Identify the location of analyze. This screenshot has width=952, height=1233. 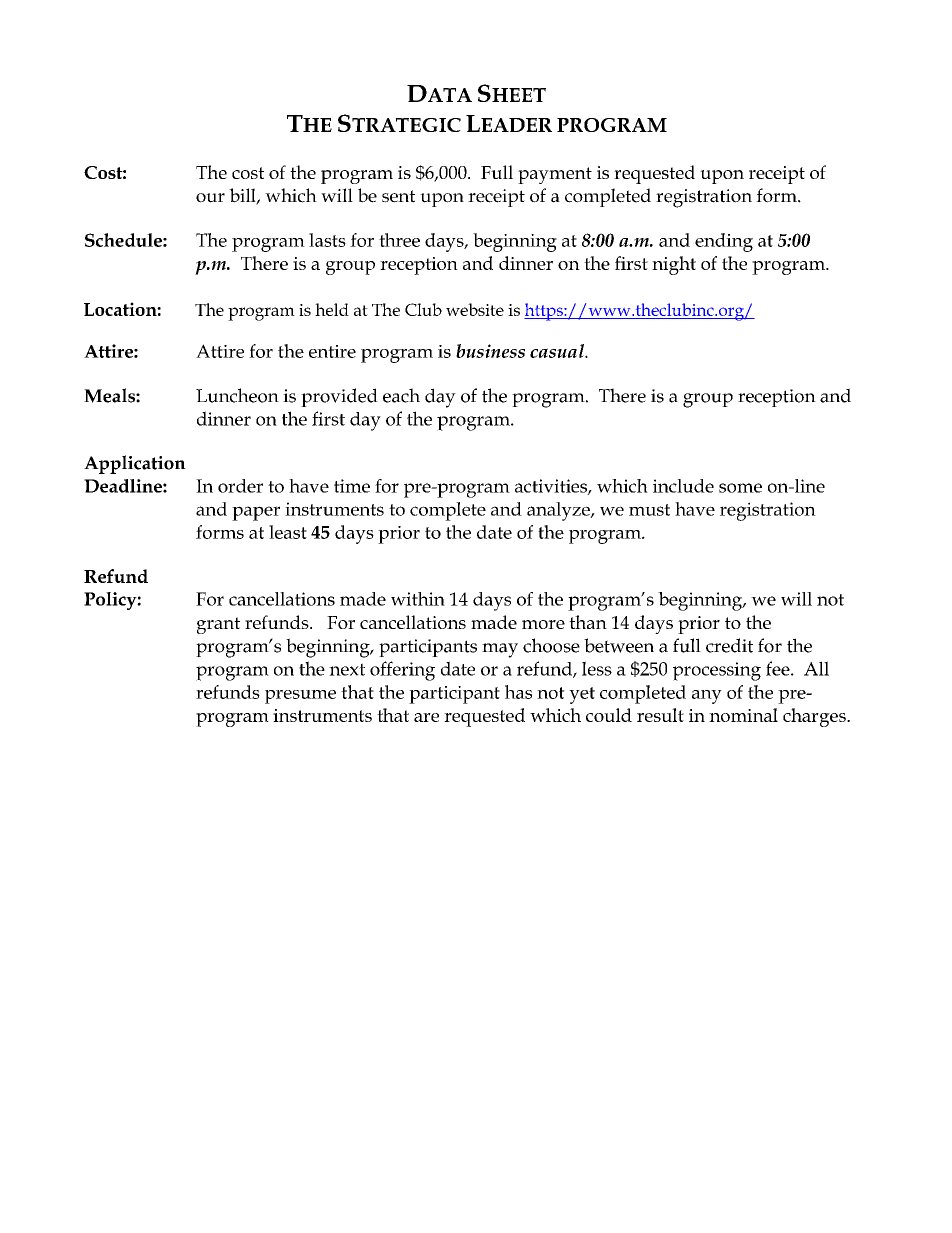
(559, 511).
